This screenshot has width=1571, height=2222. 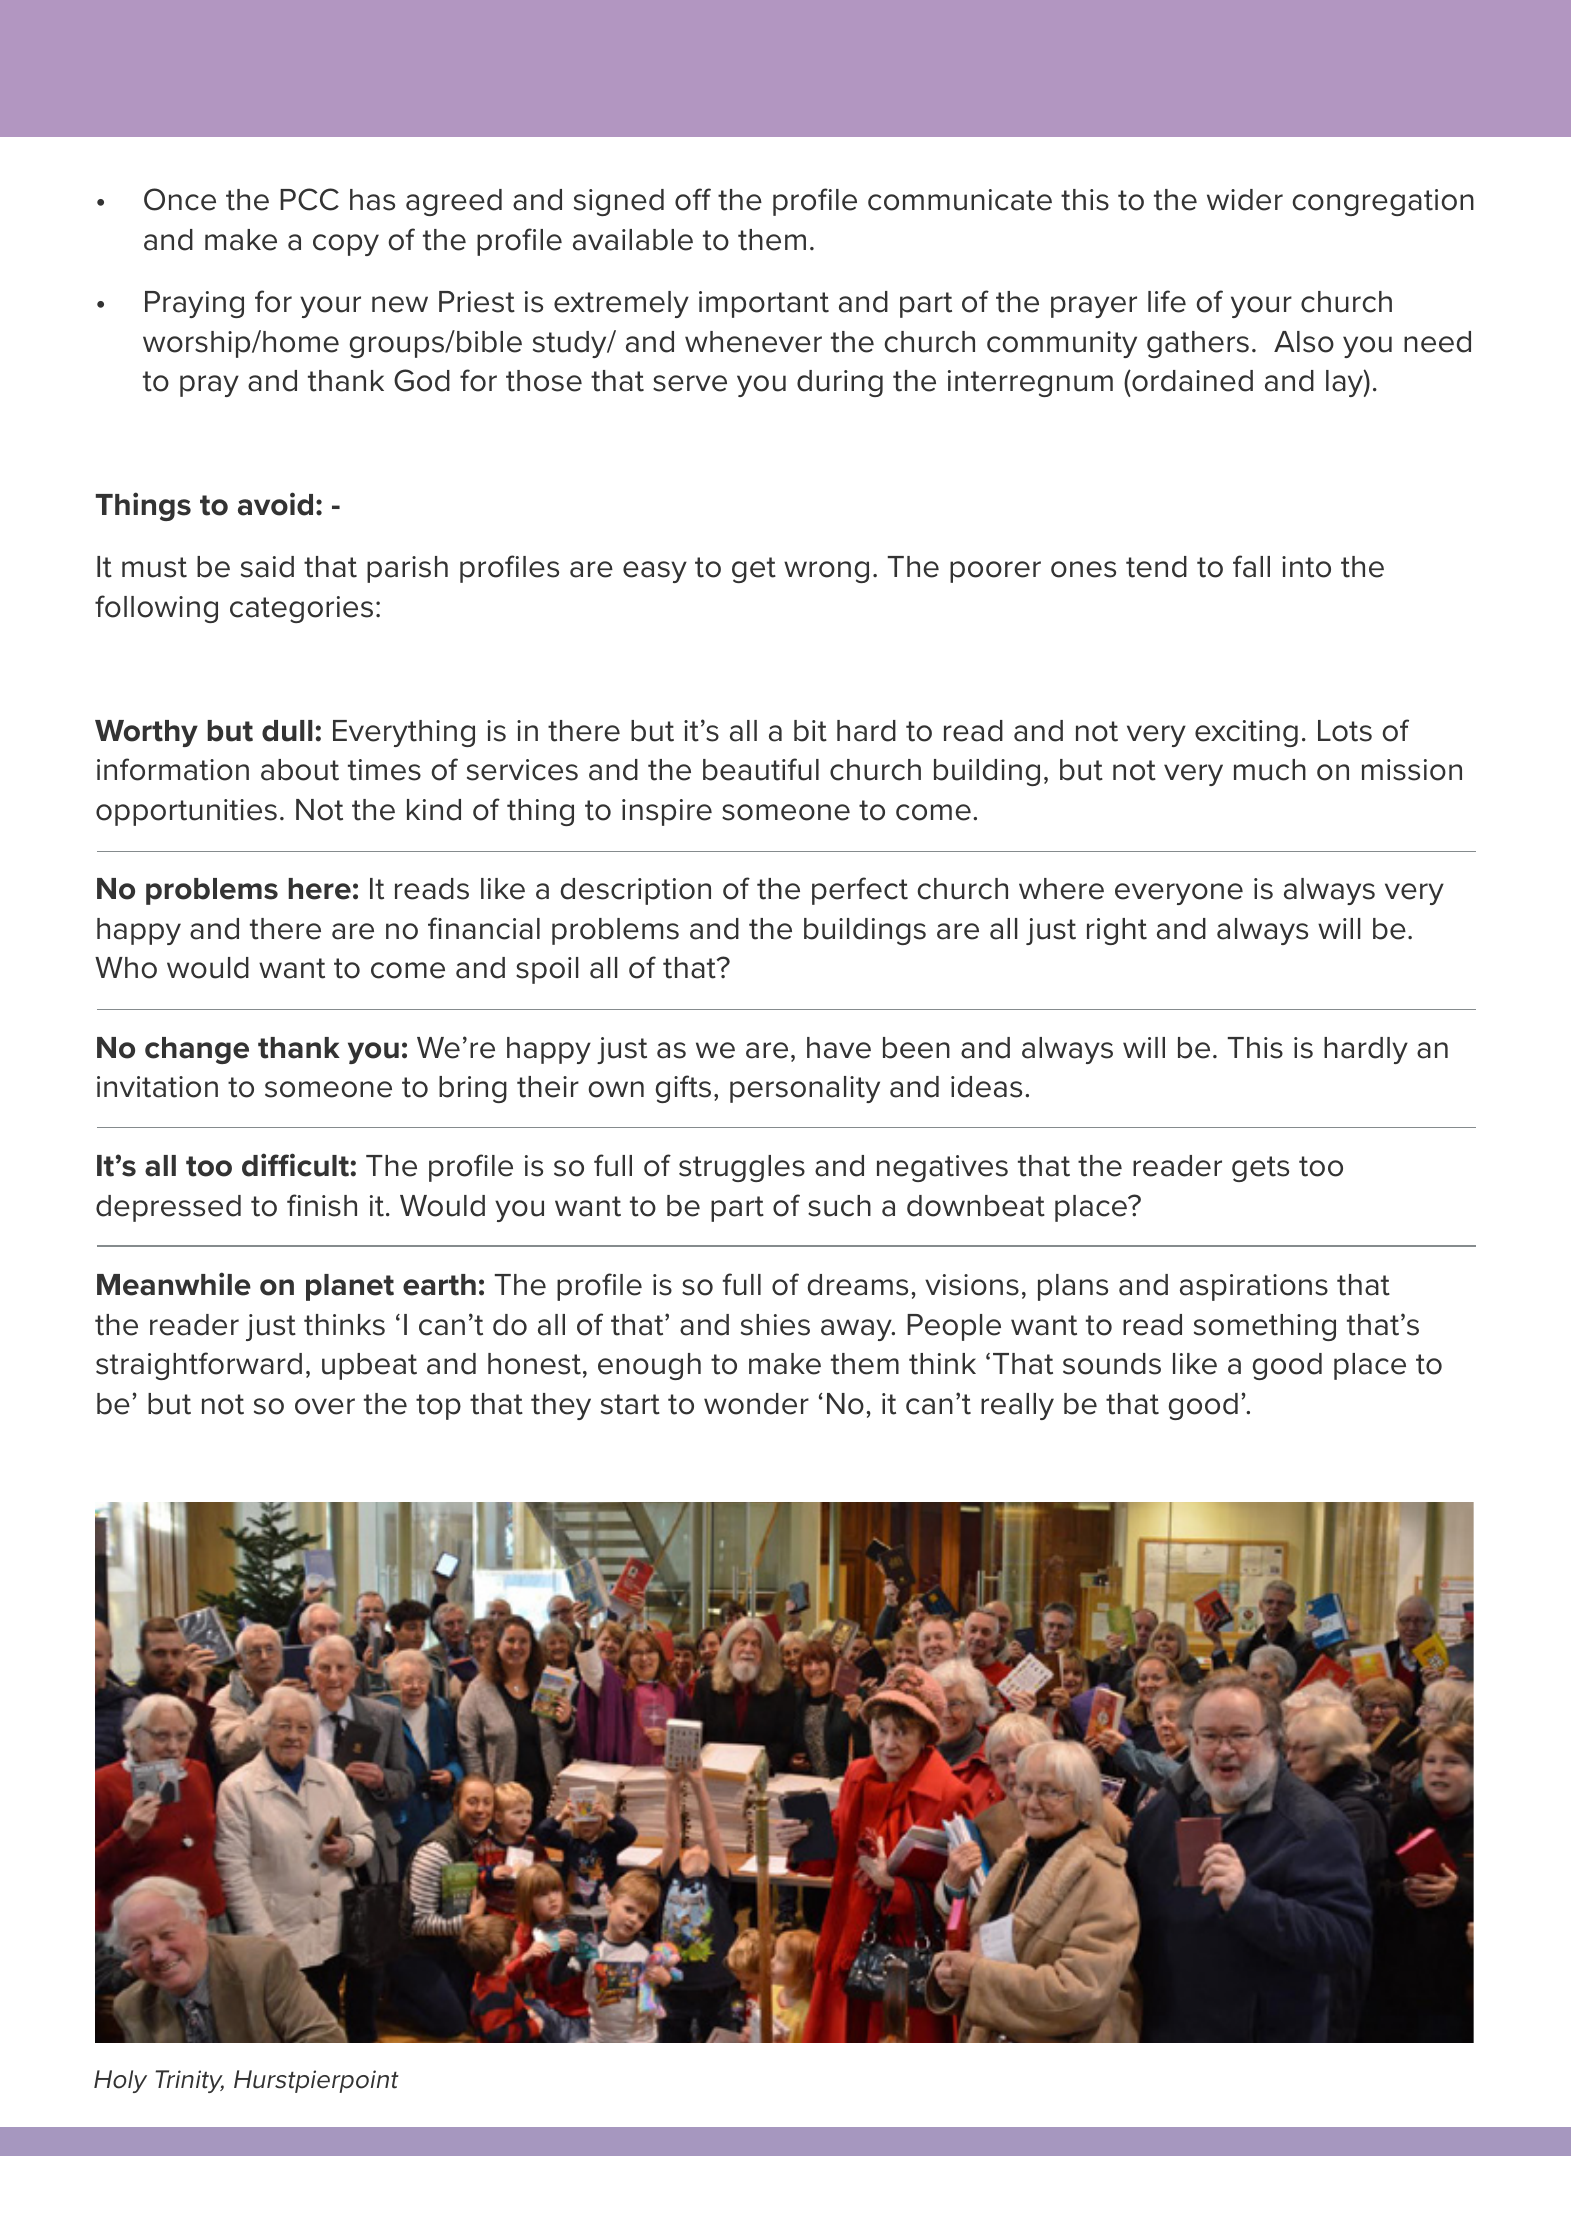 I want to click on categories, so click(x=301, y=609).
